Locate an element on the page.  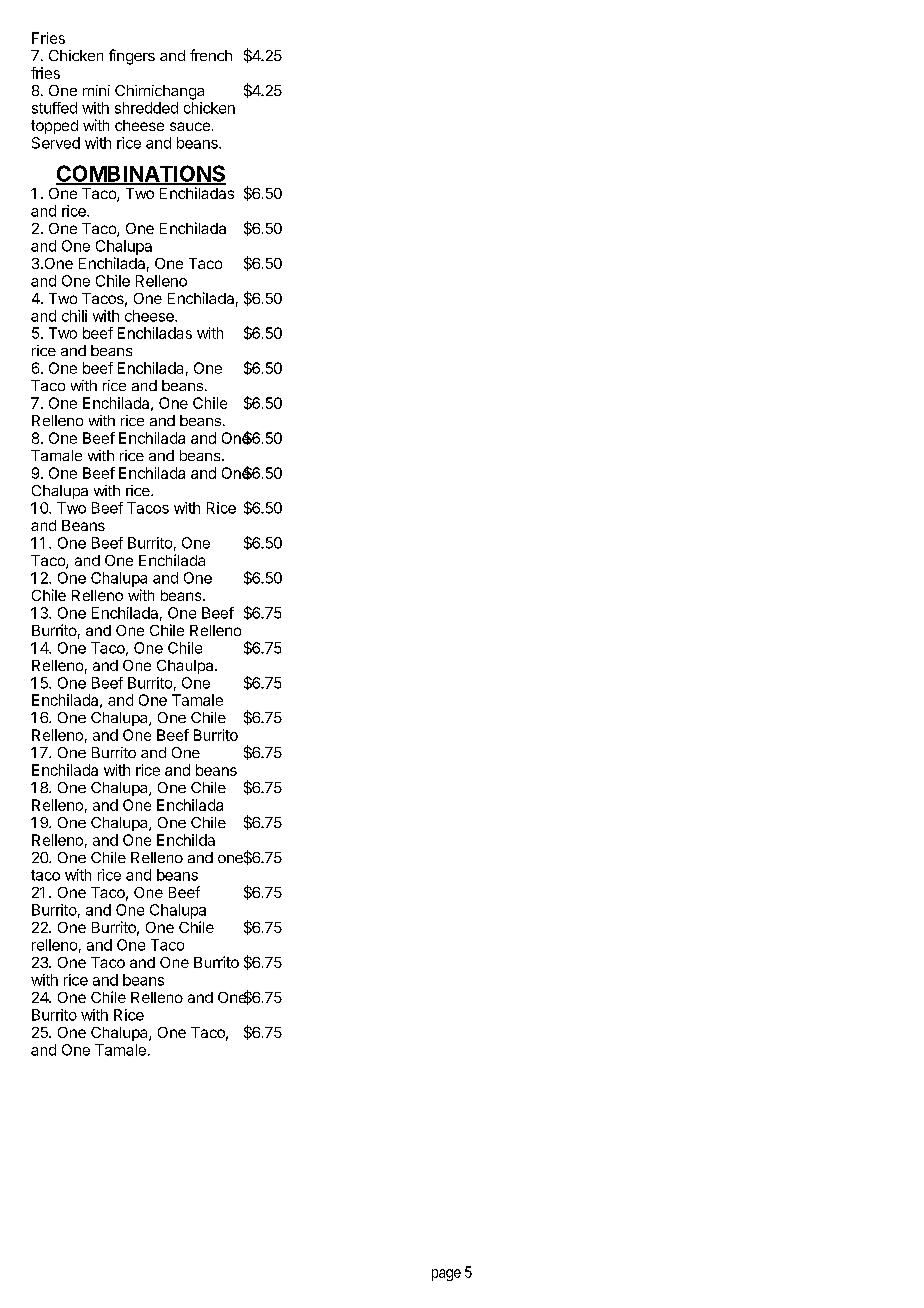
topped is located at coordinates (54, 127).
